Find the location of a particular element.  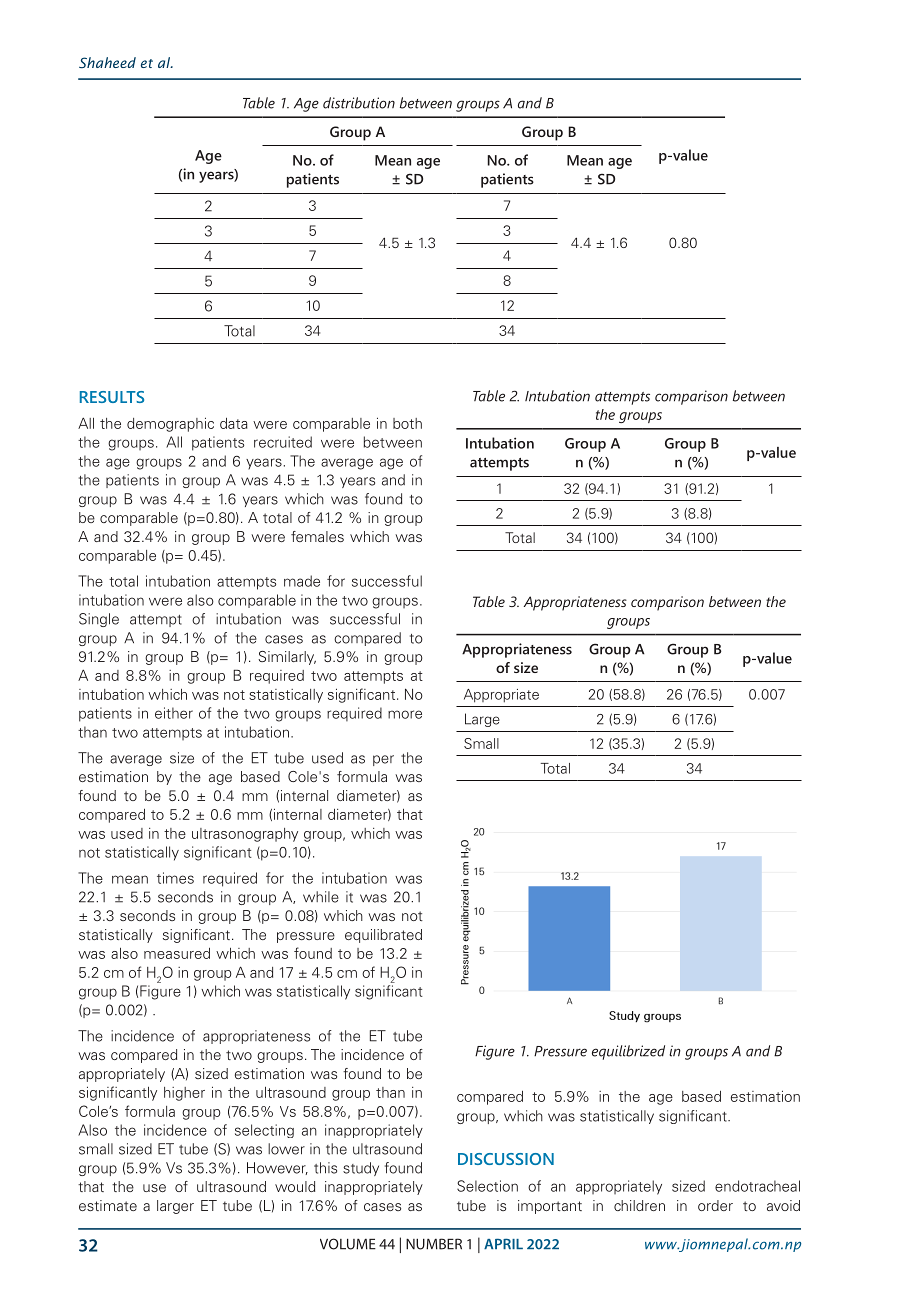

Shaheed is located at coordinates (107, 62).
